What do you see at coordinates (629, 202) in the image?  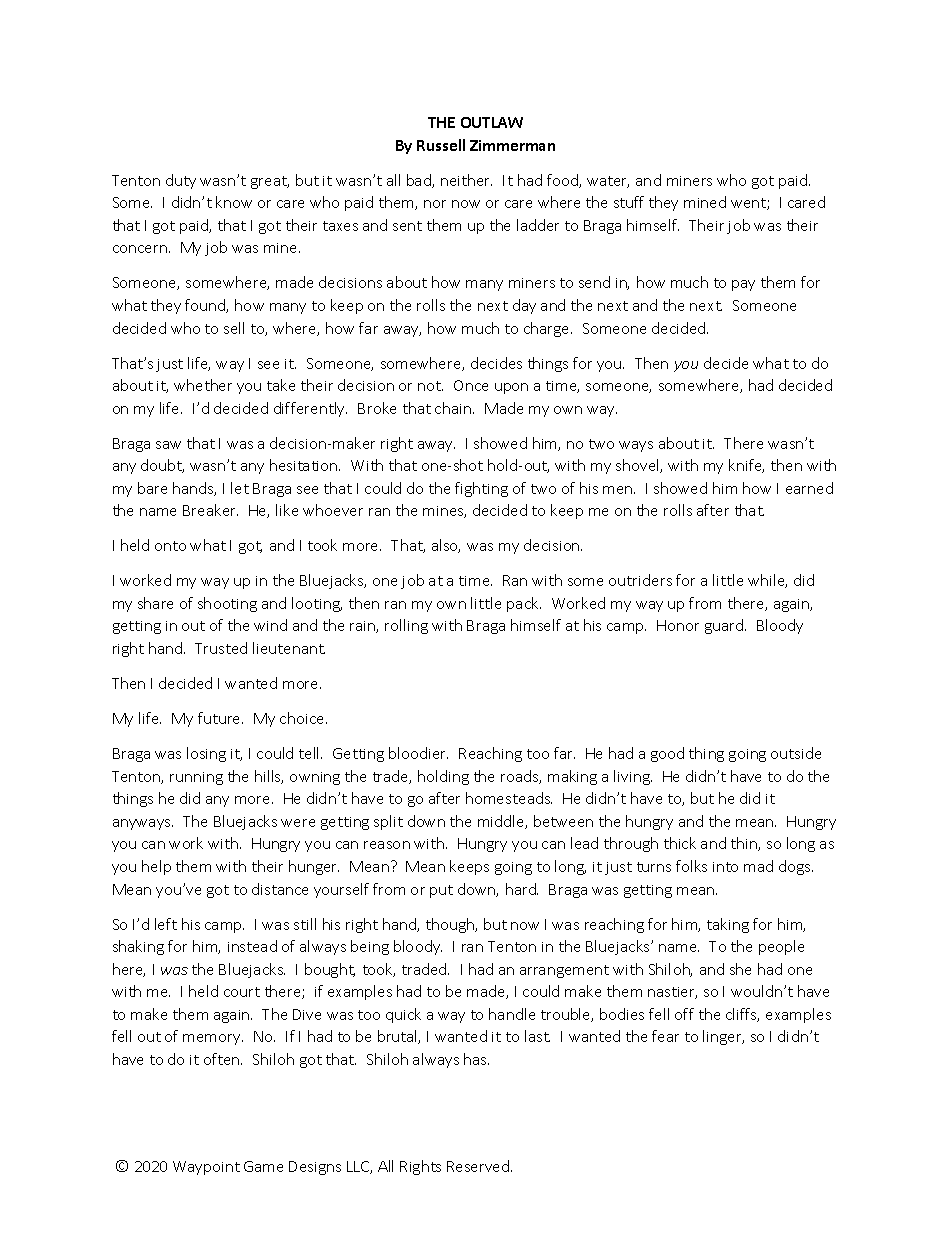 I see `stuff` at bounding box center [629, 202].
